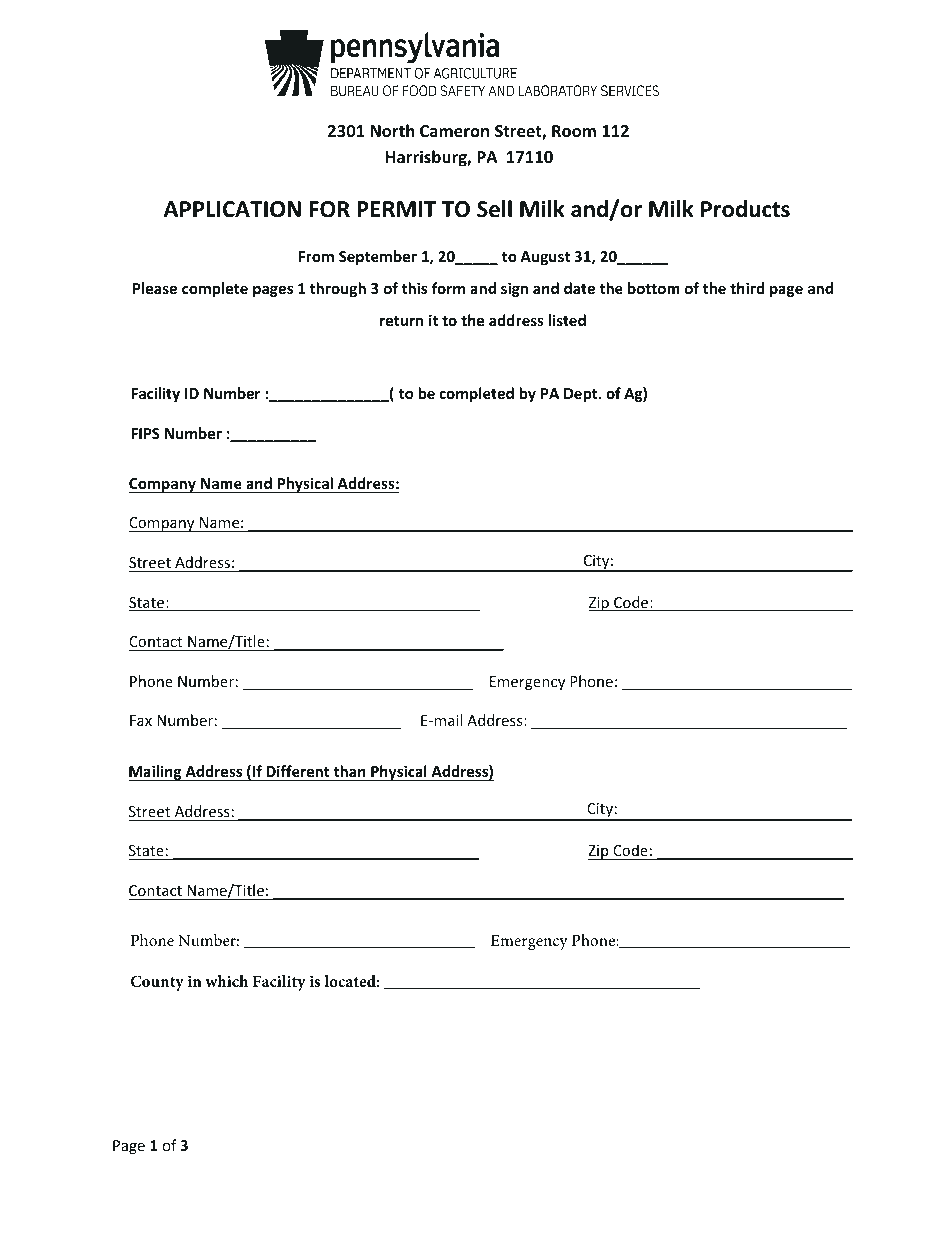  Describe the element at coordinates (155, 288) in the document. I see `Please` at that location.
